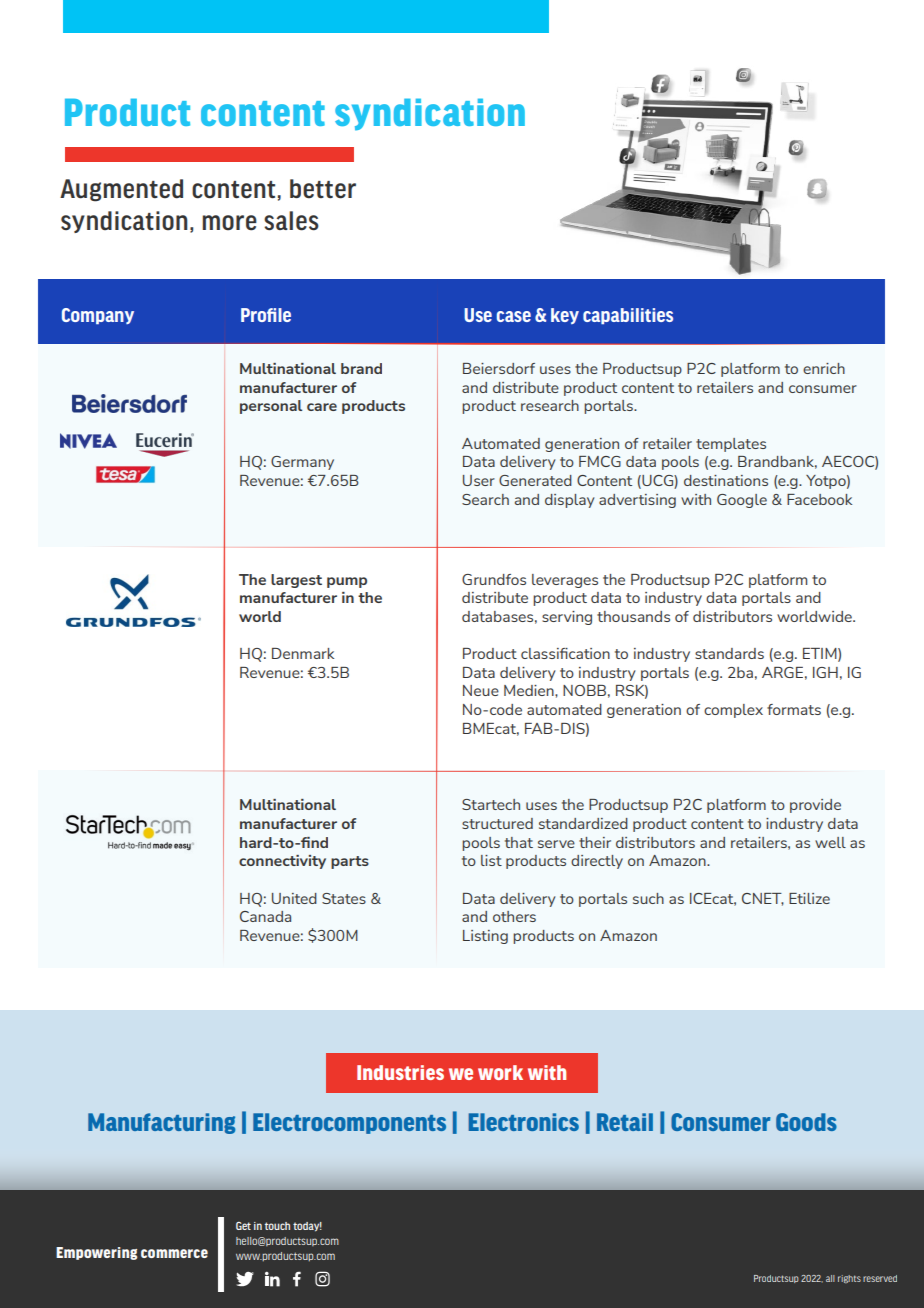 This screenshot has height=1308, width=924. Describe the element at coordinates (514, 316) in the screenshot. I see `case` at that location.
